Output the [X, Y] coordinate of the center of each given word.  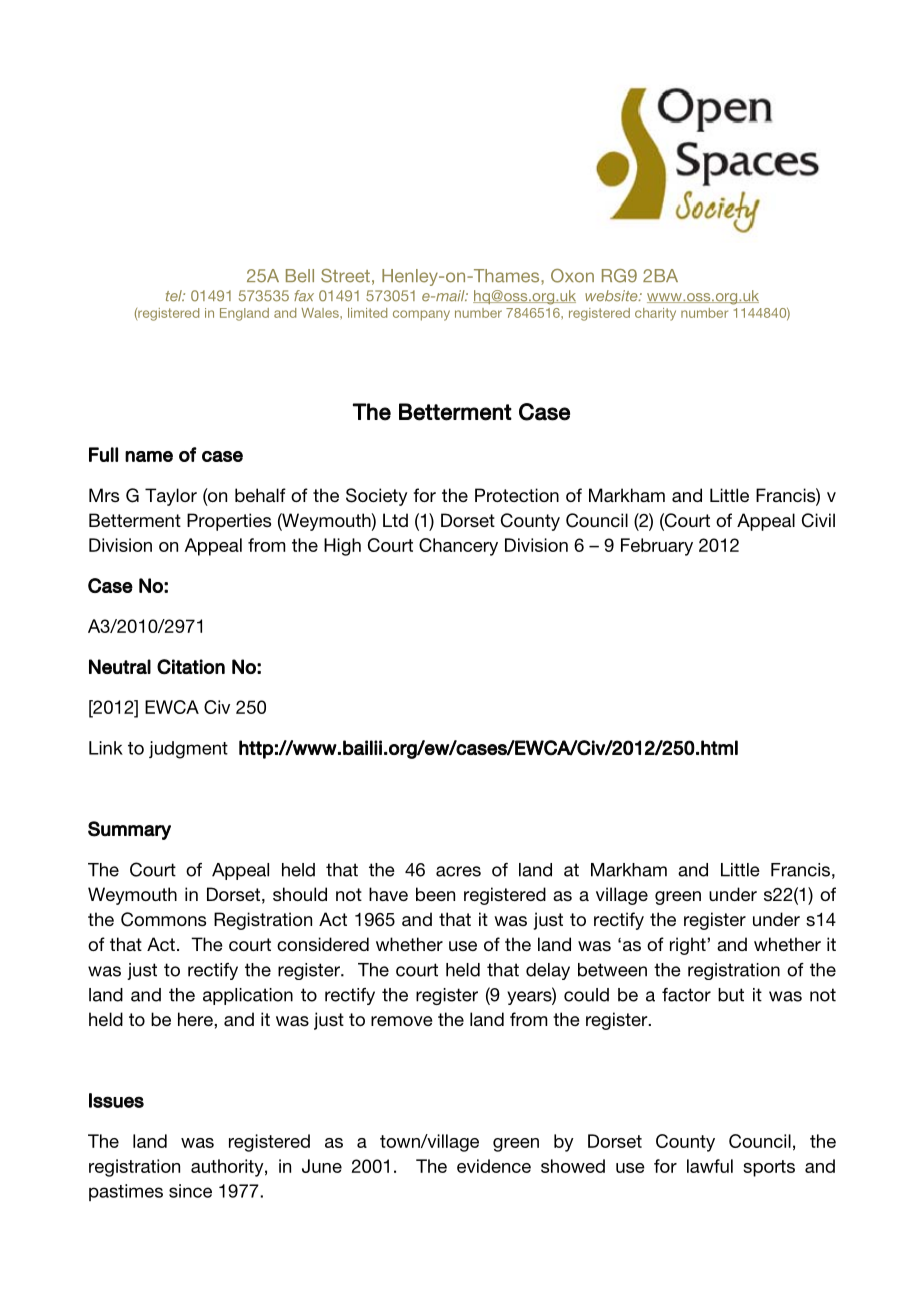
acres [458, 871]
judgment [188, 750]
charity [655, 314]
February [657, 547]
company [421, 315]
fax [304, 295]
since [190, 1191]
